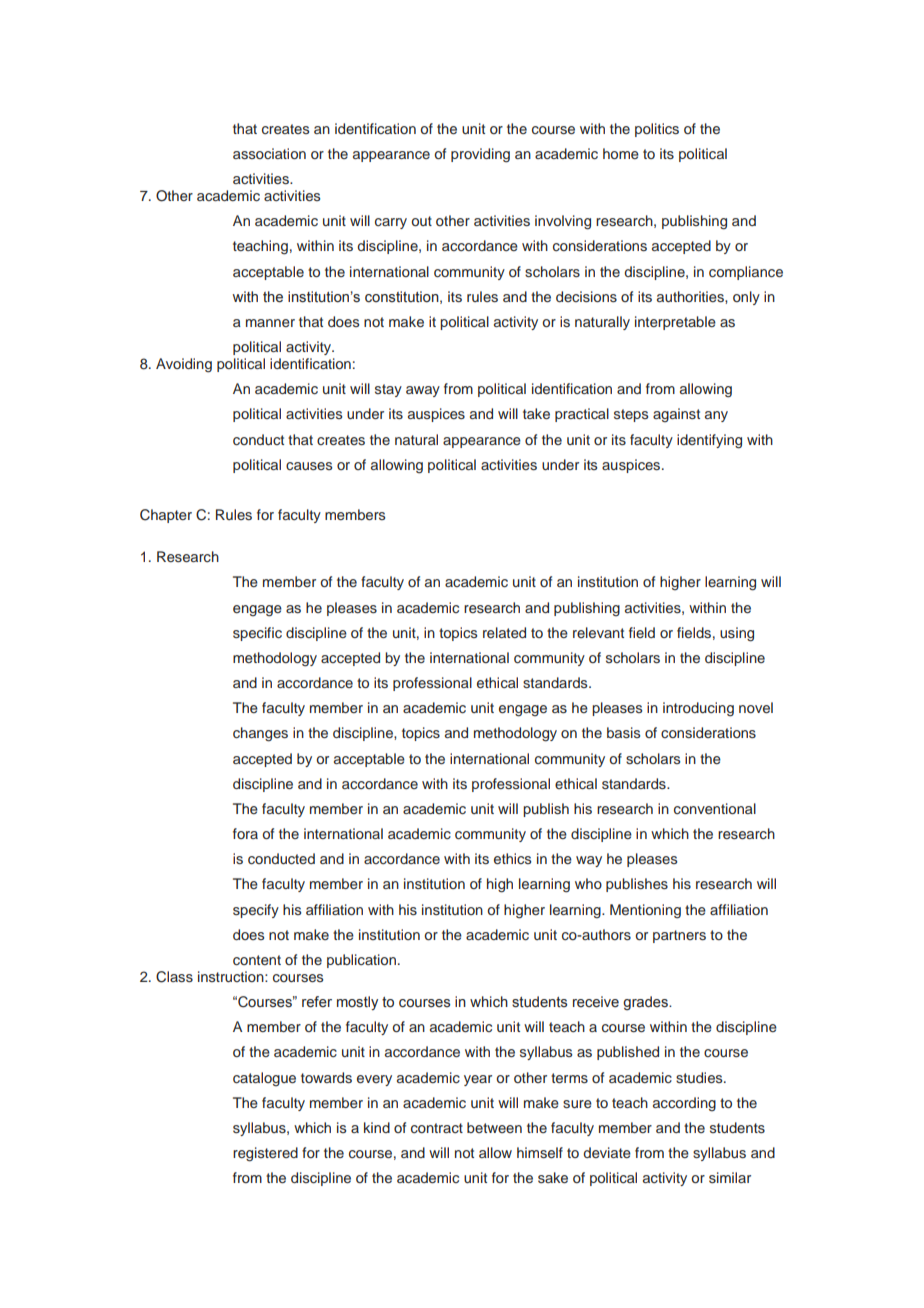 This image has width=924, height=1308. Describe the element at coordinates (257, 634) in the image. I see `specific` at that location.
